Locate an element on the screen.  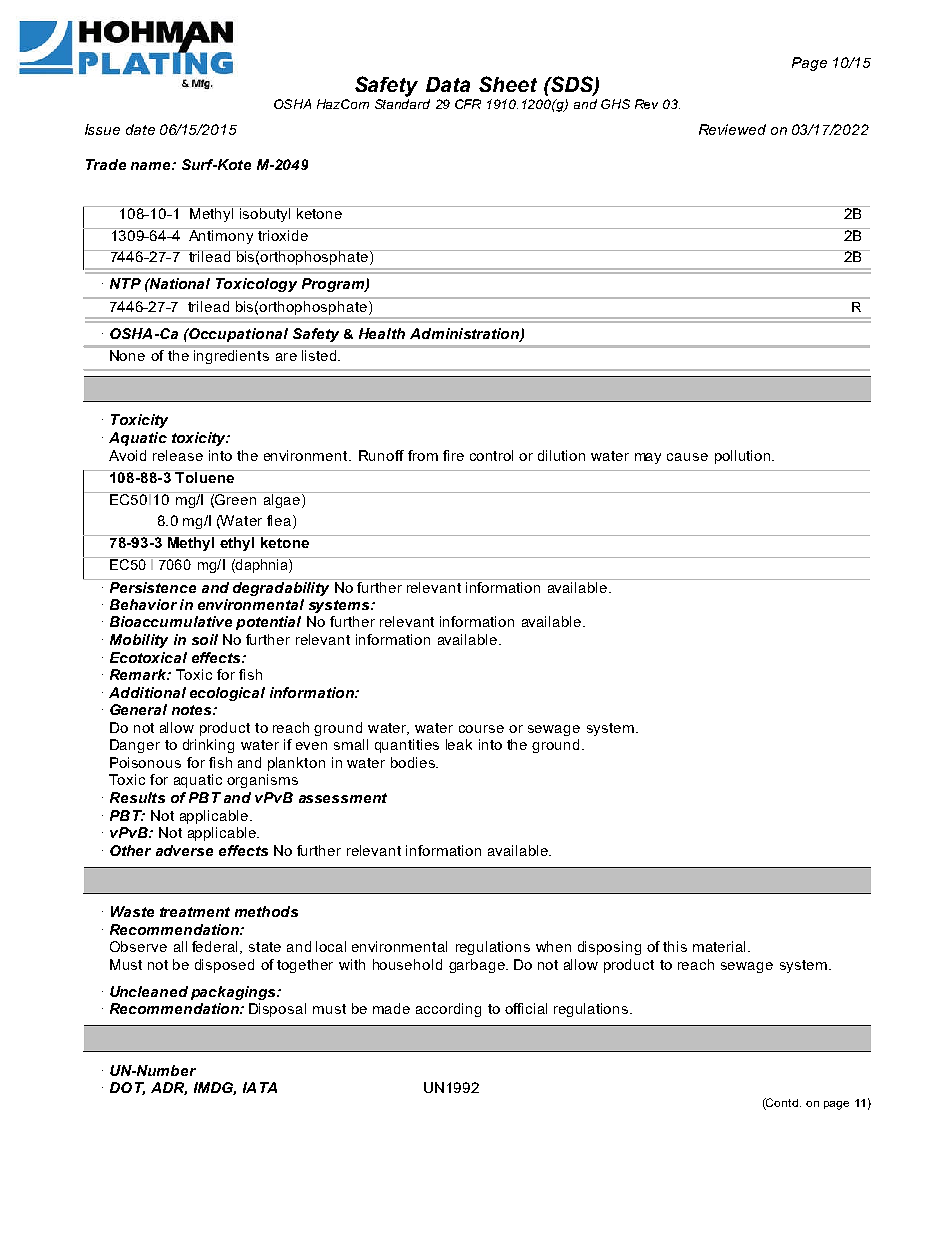
Standard is located at coordinates (402, 104).
